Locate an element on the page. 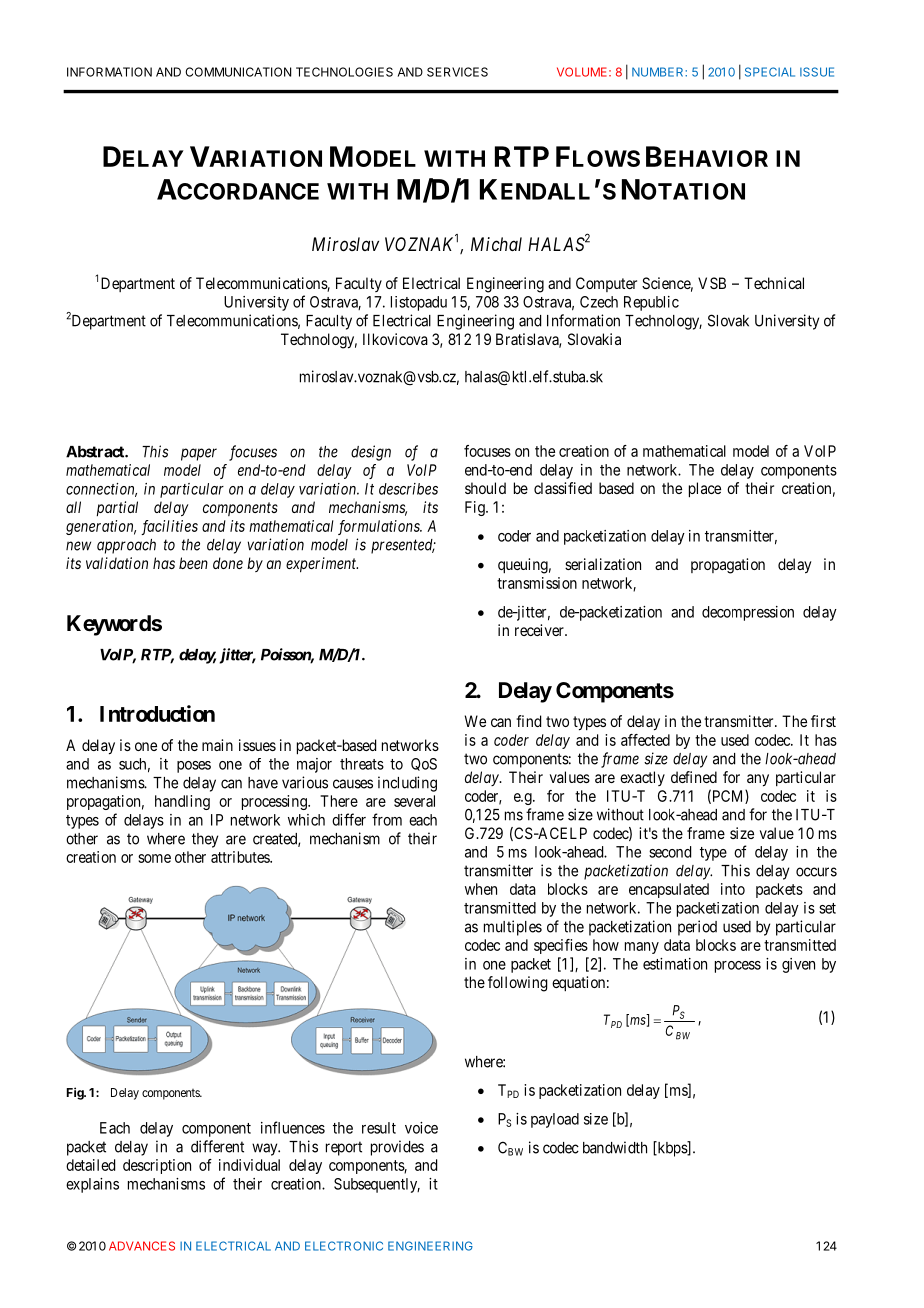 The image size is (924, 1308). decompression is located at coordinates (748, 613).
